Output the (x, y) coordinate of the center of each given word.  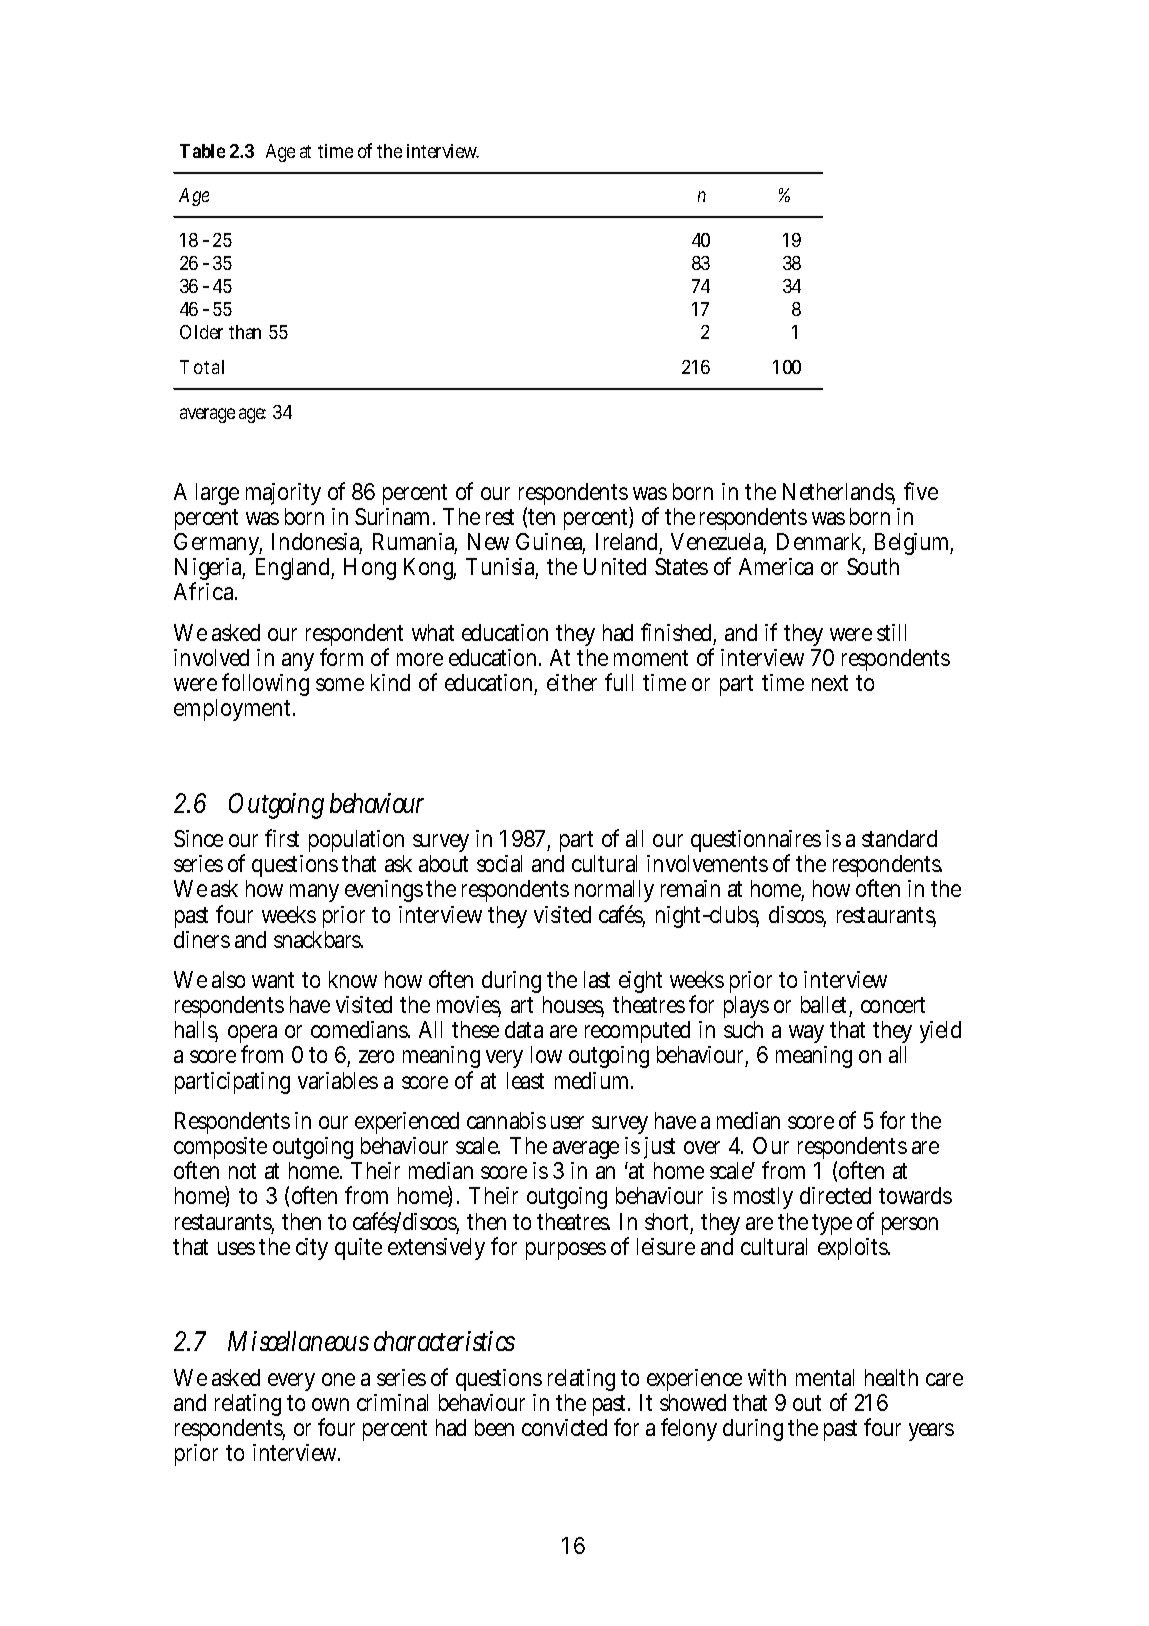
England (295, 569)
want (273, 980)
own (330, 1404)
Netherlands (839, 493)
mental (825, 1377)
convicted (564, 1427)
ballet (826, 1006)
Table (202, 151)
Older (201, 332)
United (615, 566)
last (597, 979)
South (873, 566)
